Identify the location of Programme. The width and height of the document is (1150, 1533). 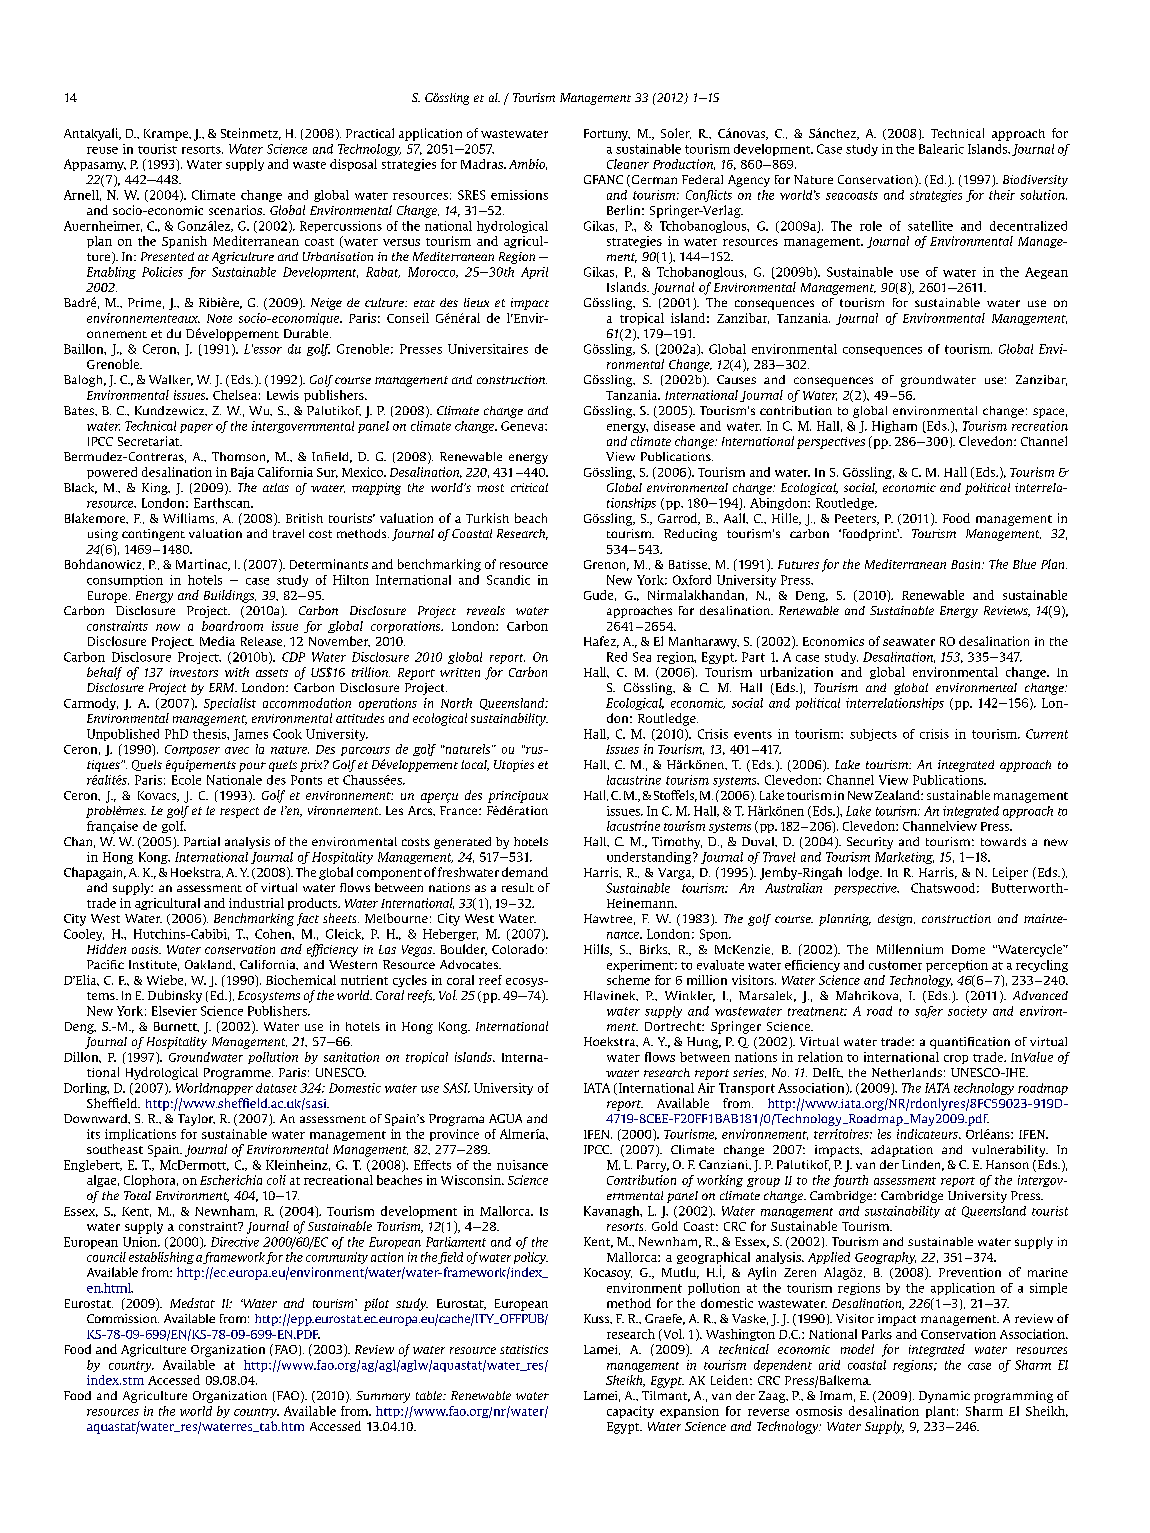
(238, 1074).
